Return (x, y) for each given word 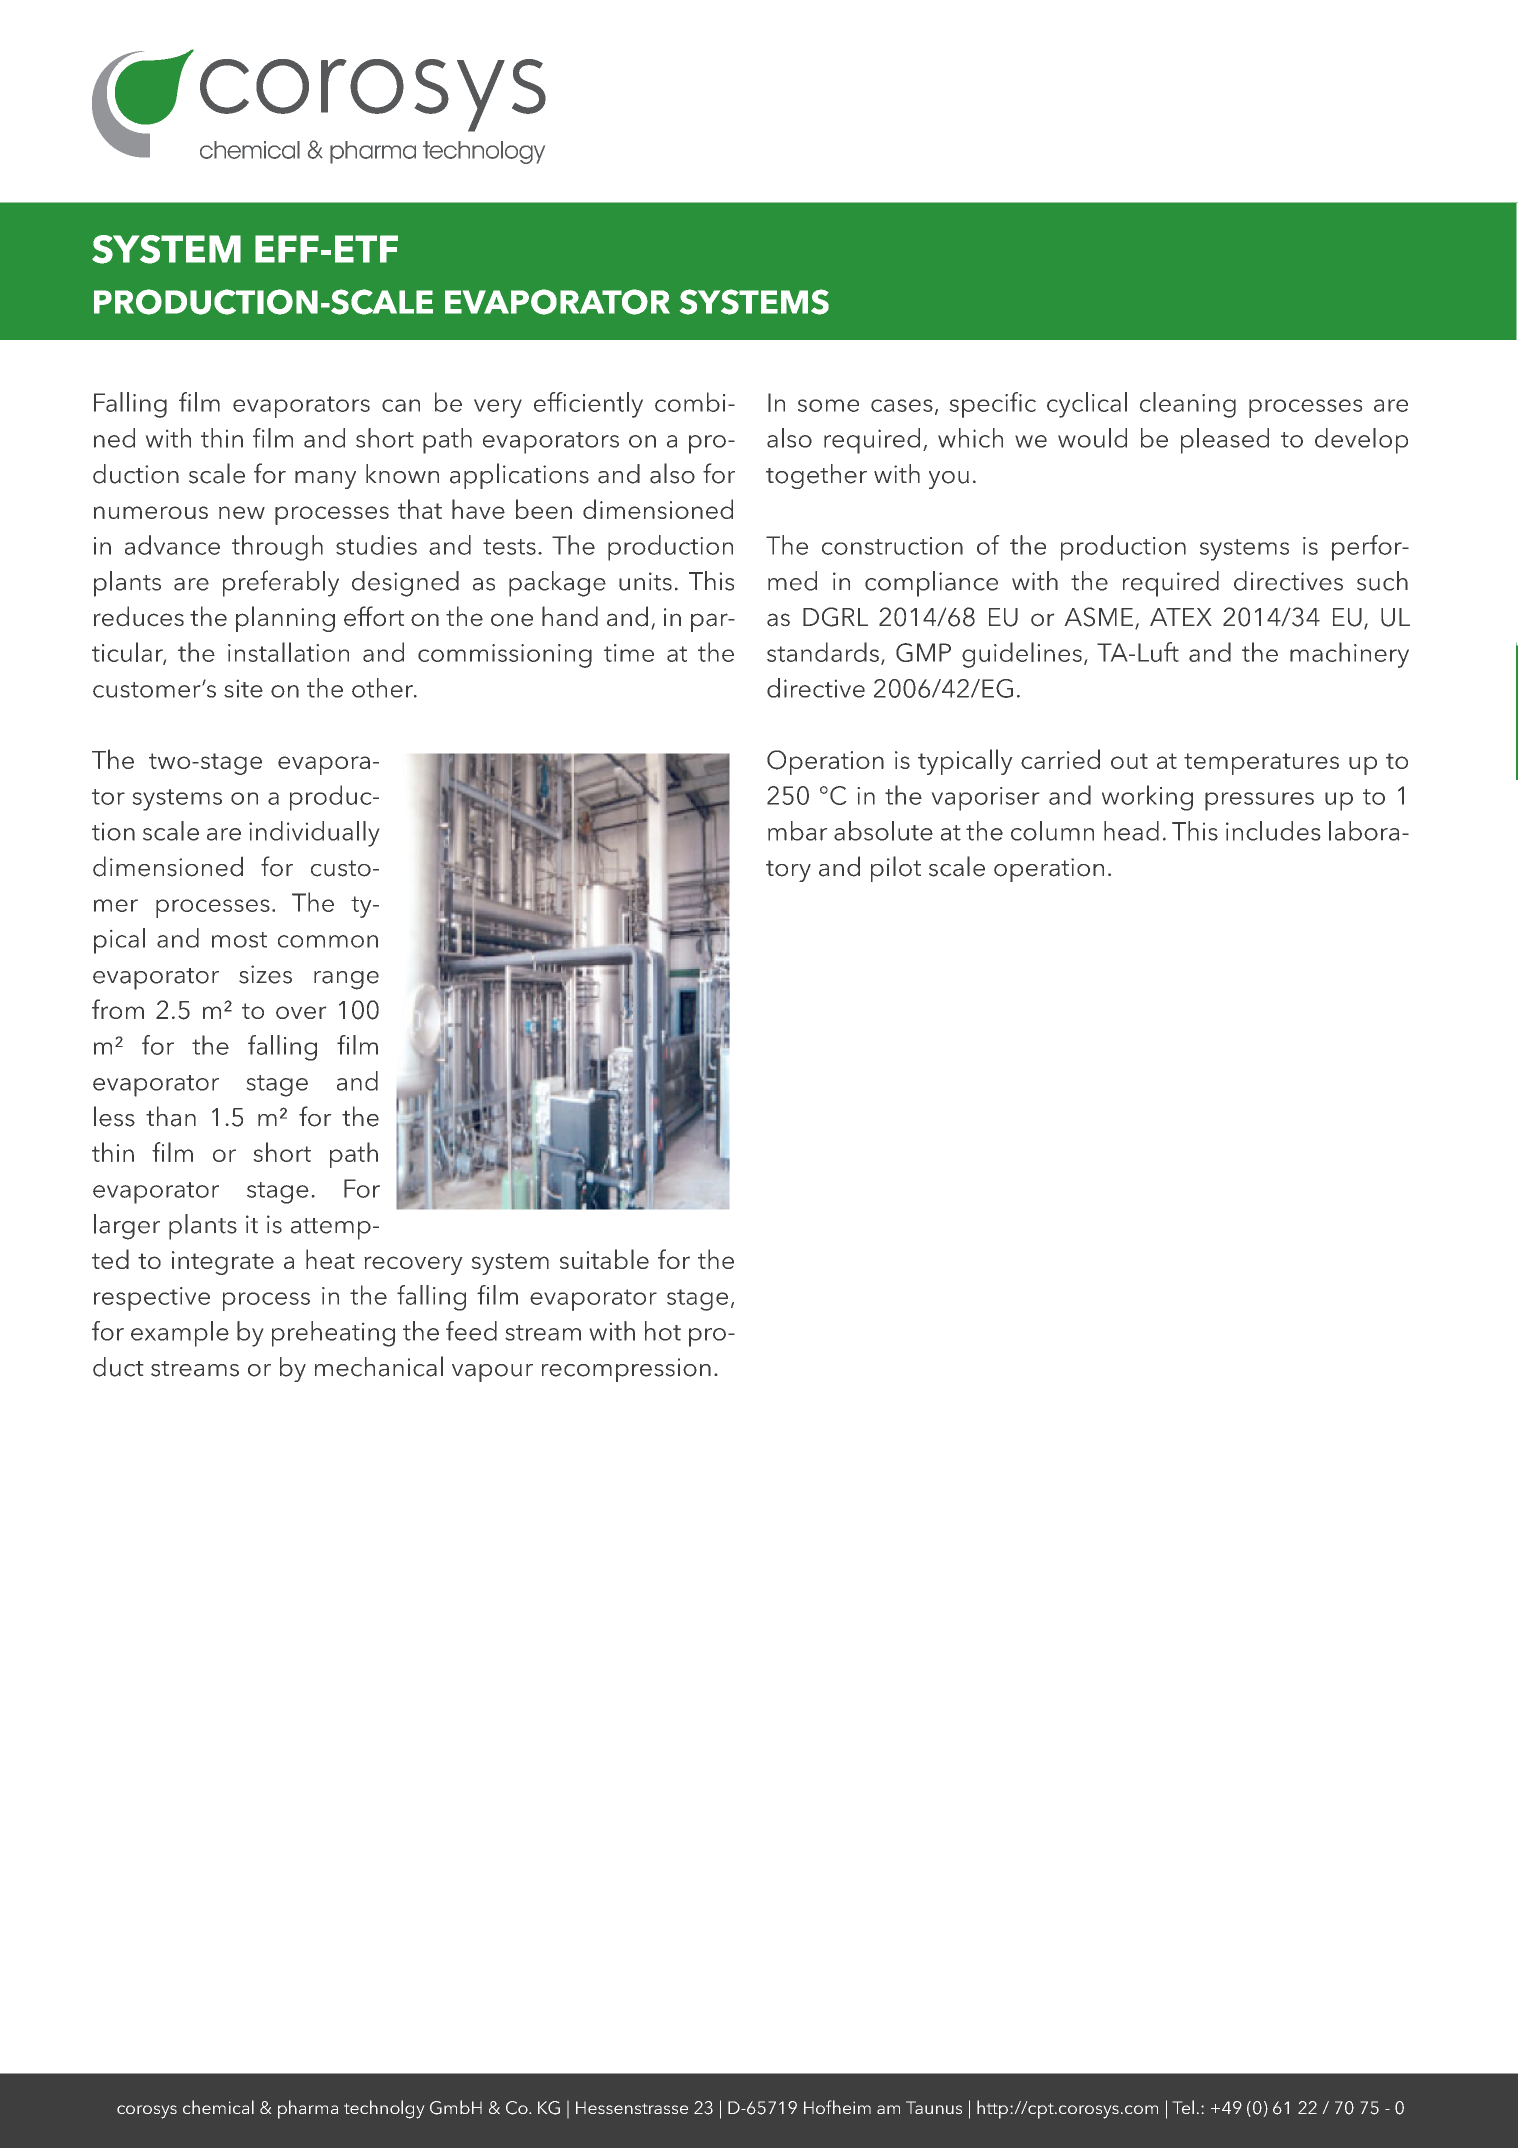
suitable (604, 1259)
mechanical (379, 1366)
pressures (1259, 801)
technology (484, 152)
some (828, 405)
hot (663, 1331)
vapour (492, 1373)
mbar (797, 831)
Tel (1183, 2107)
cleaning (1188, 405)
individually (314, 834)
